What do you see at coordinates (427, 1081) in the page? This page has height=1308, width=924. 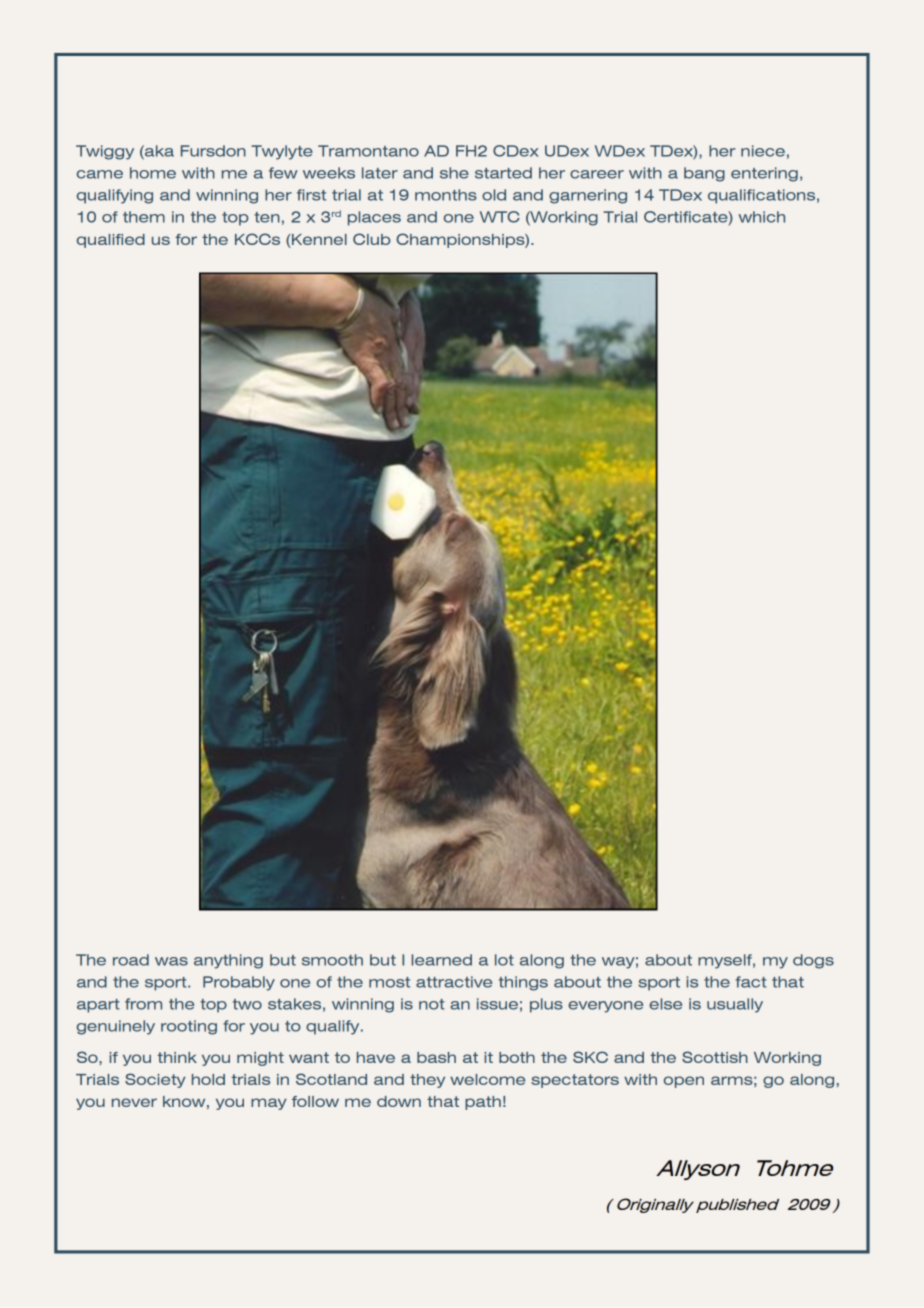 I see `they` at bounding box center [427, 1081].
